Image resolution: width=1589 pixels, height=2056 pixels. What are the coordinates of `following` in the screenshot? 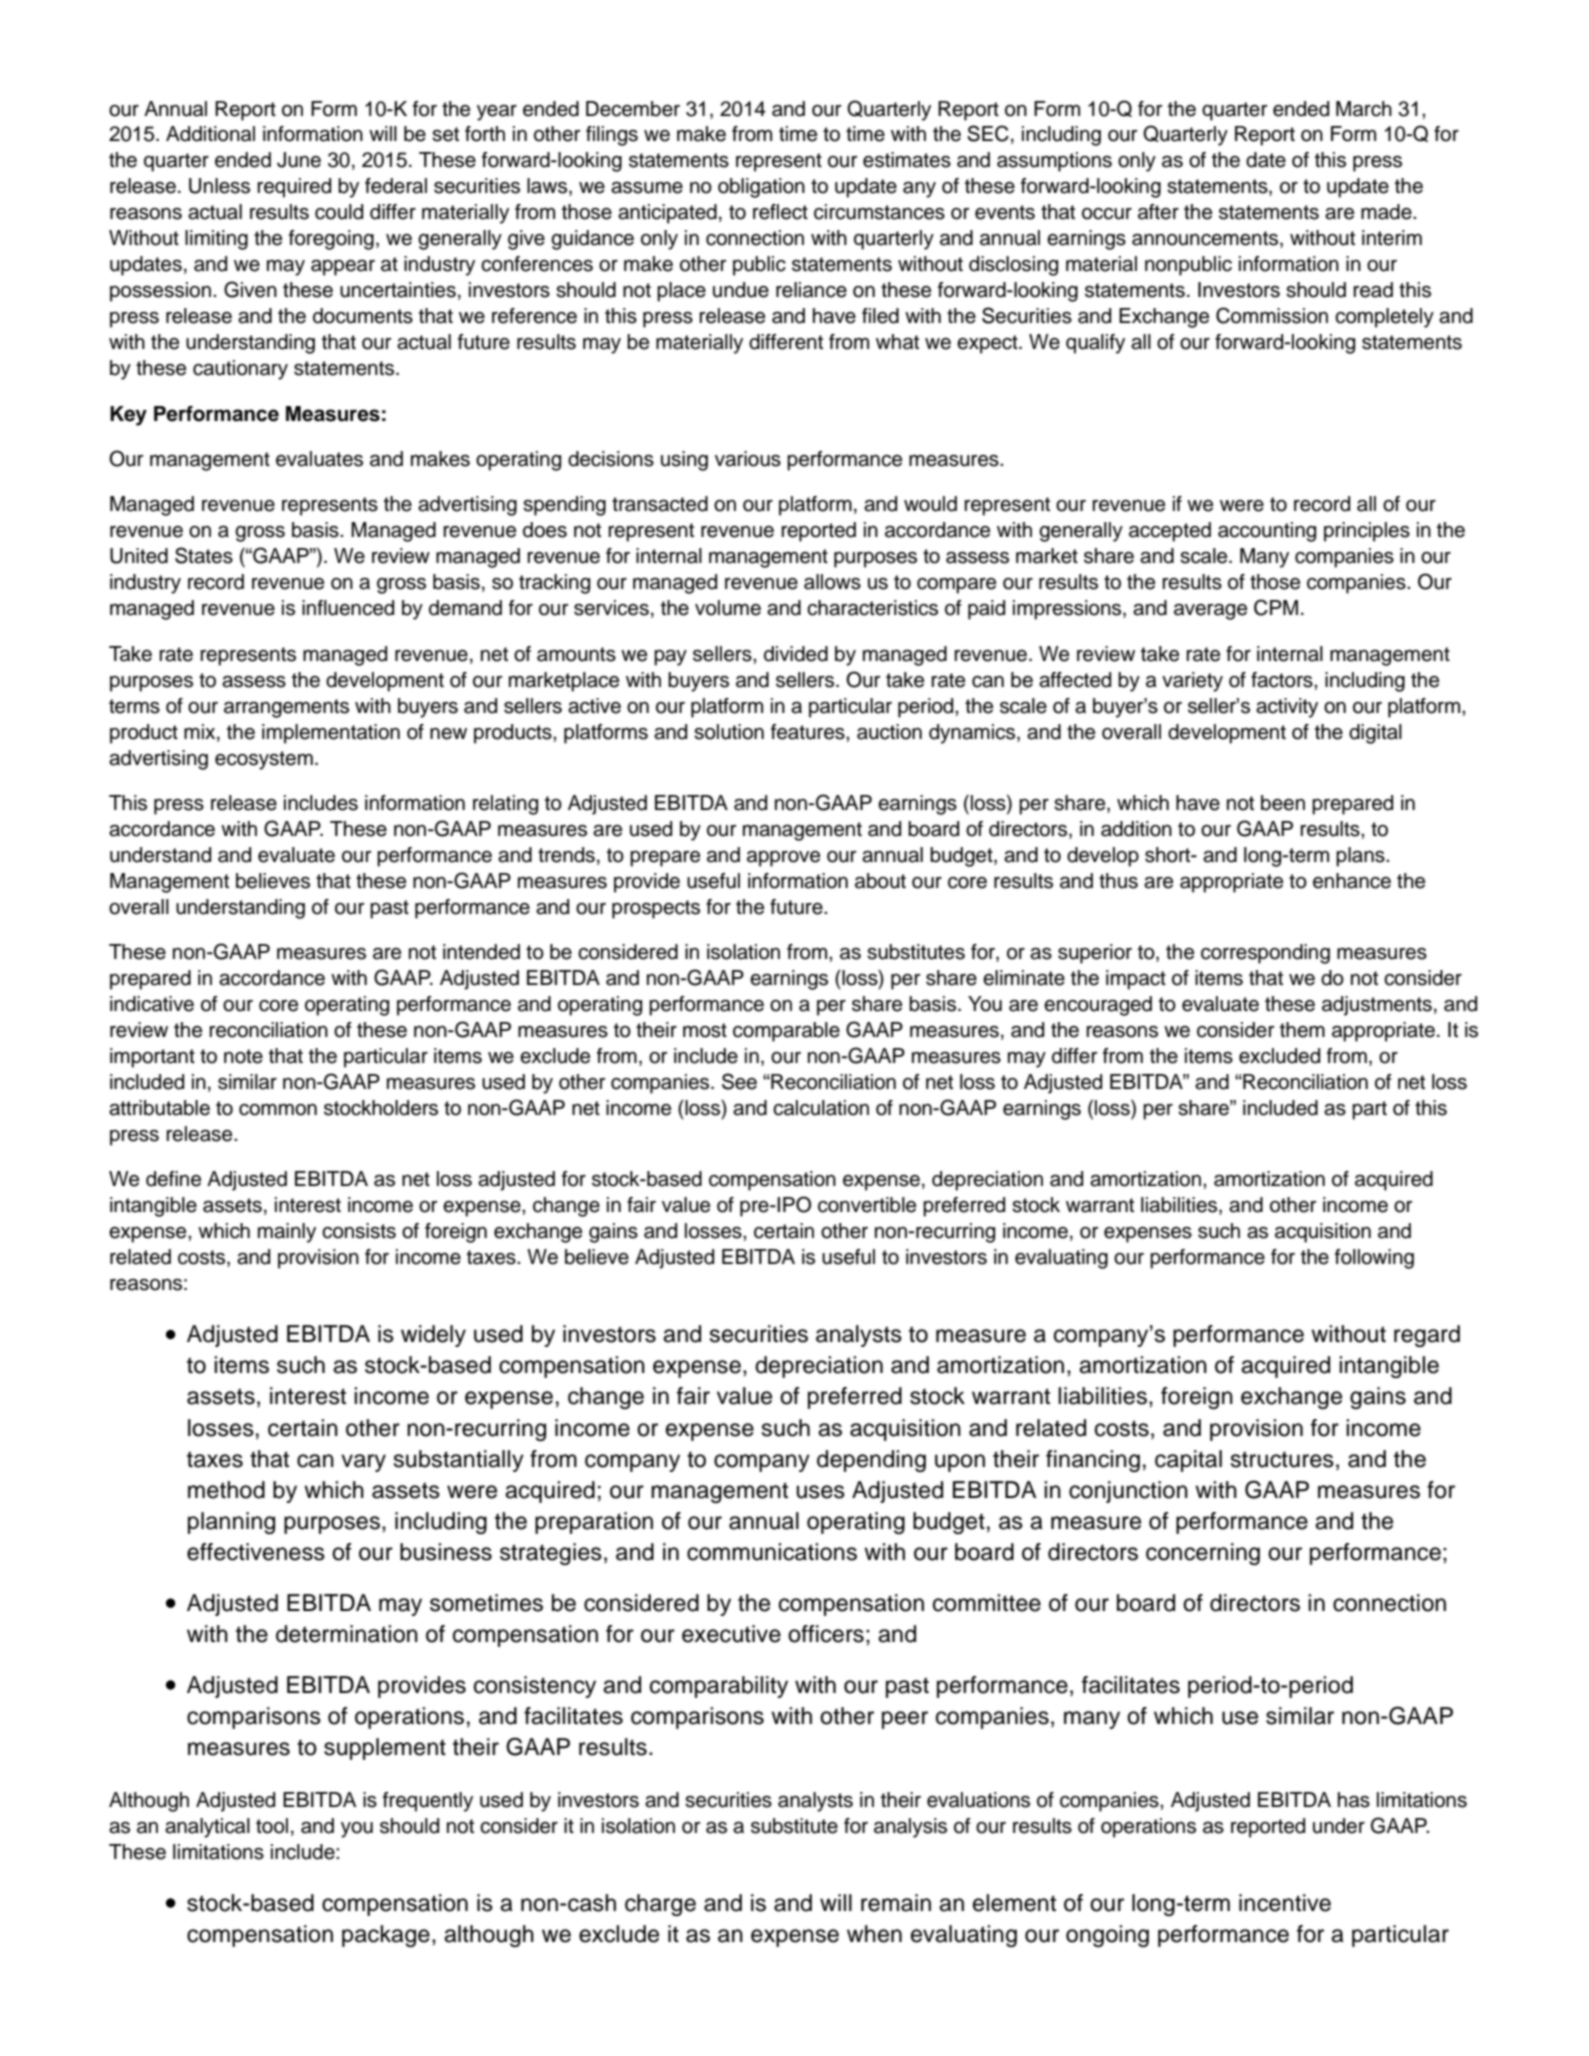 It's located at (1374, 1259).
